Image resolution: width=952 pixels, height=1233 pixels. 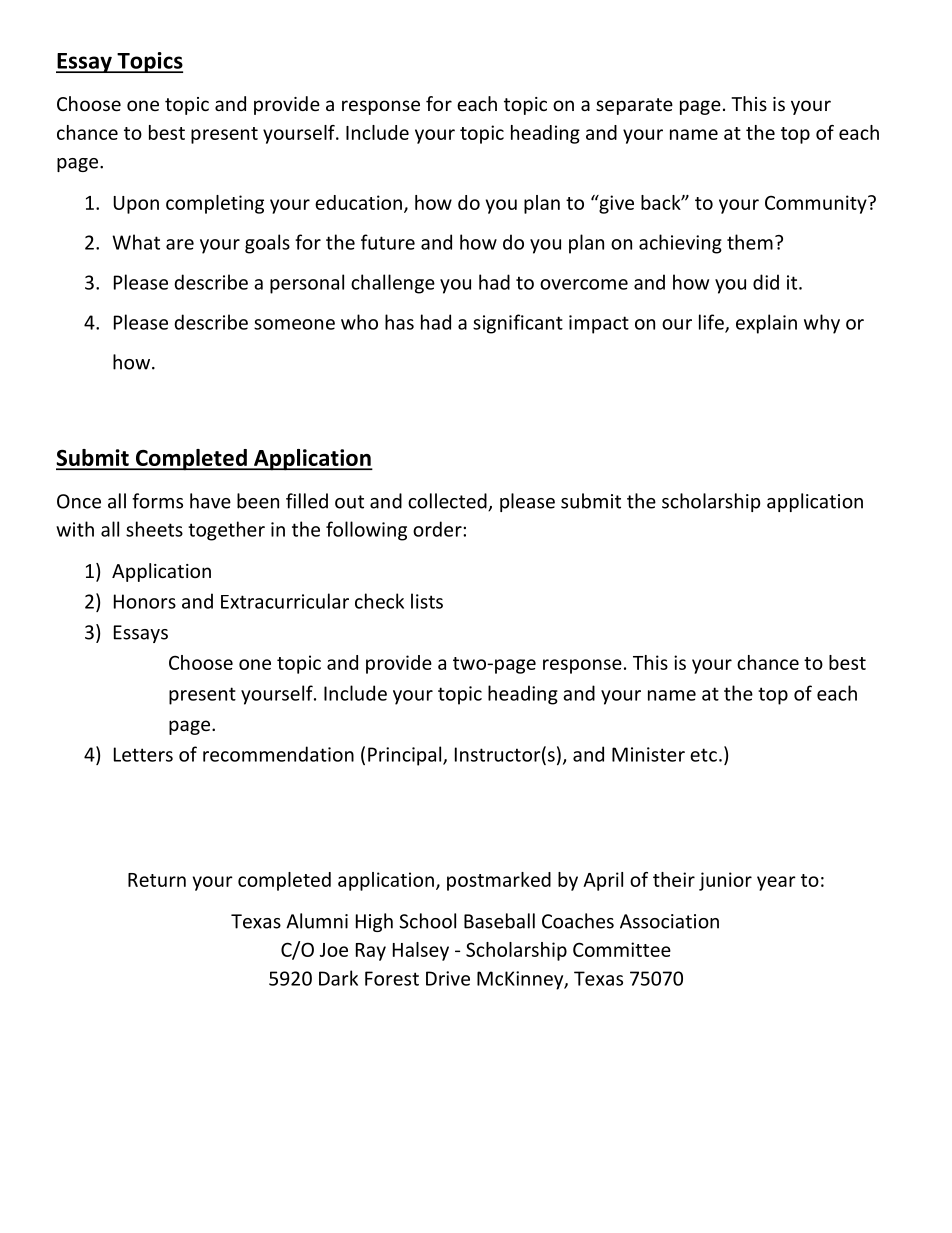 I want to click on forms, so click(x=157, y=501).
